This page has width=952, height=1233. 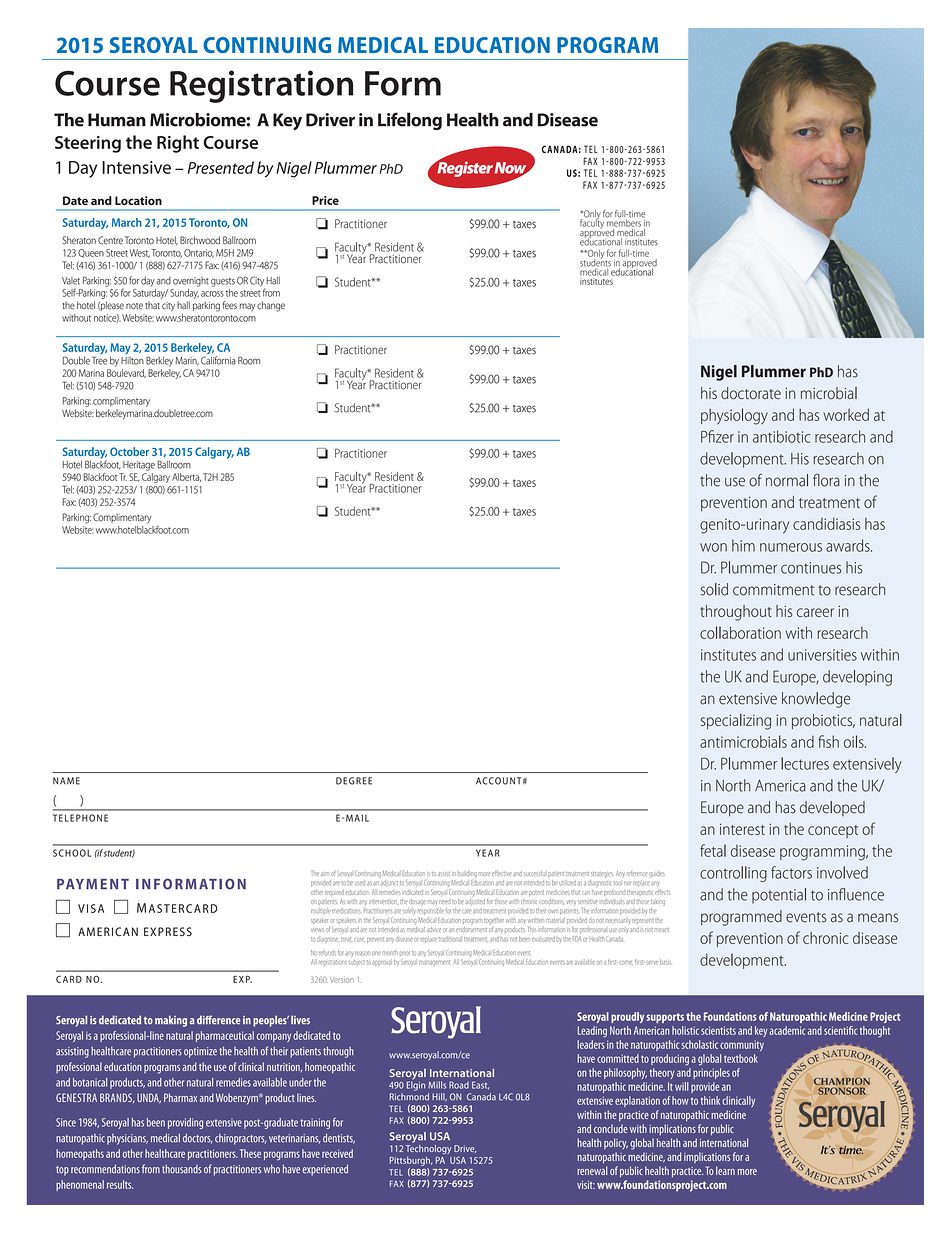 I want to click on Pfizer, so click(x=717, y=436).
